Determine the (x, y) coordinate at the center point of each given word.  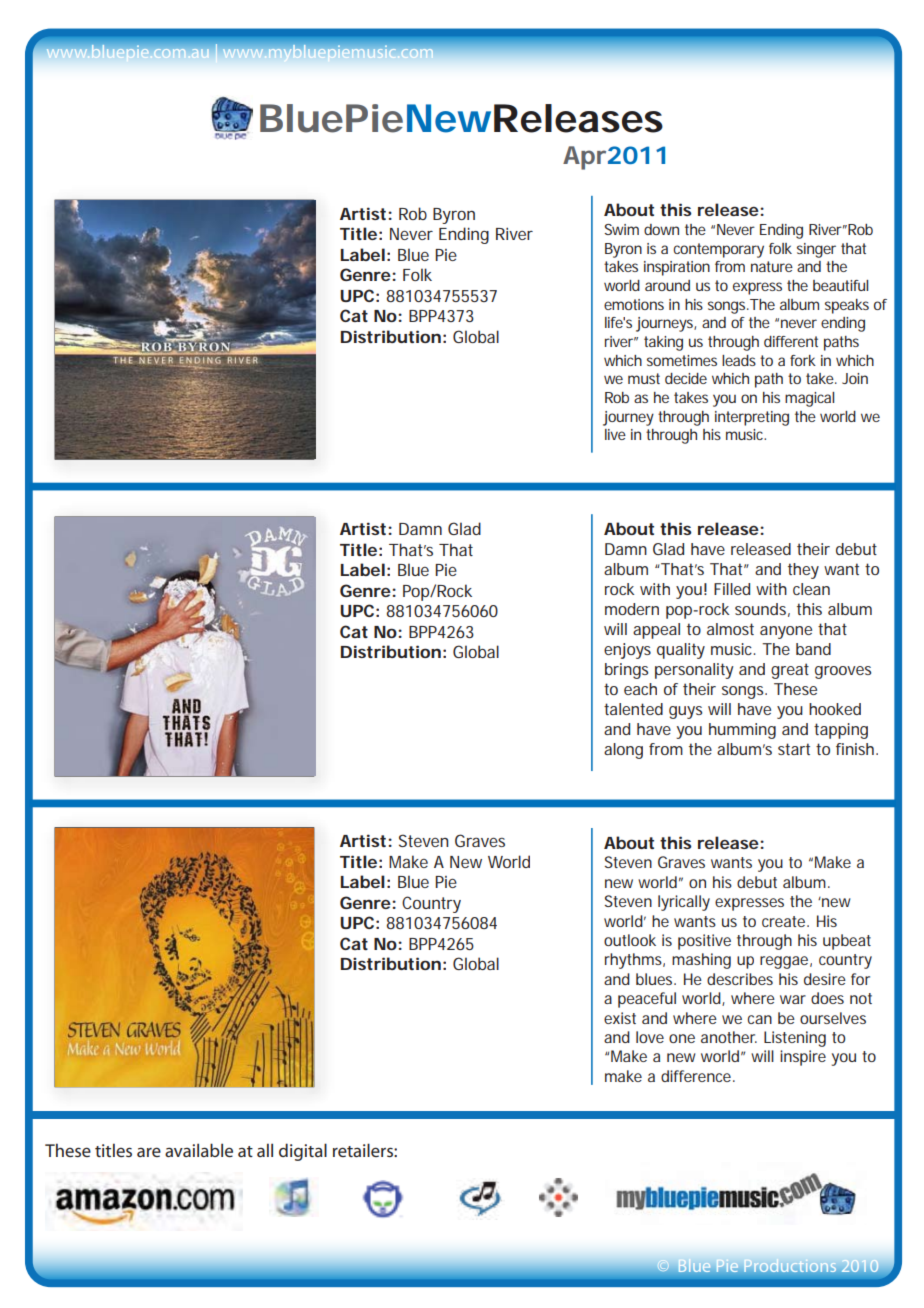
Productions (790, 1265)
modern (632, 609)
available (199, 1150)
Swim (621, 229)
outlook (630, 940)
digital (303, 1152)
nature (772, 266)
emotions (634, 304)
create (785, 921)
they (803, 571)
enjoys (627, 651)
